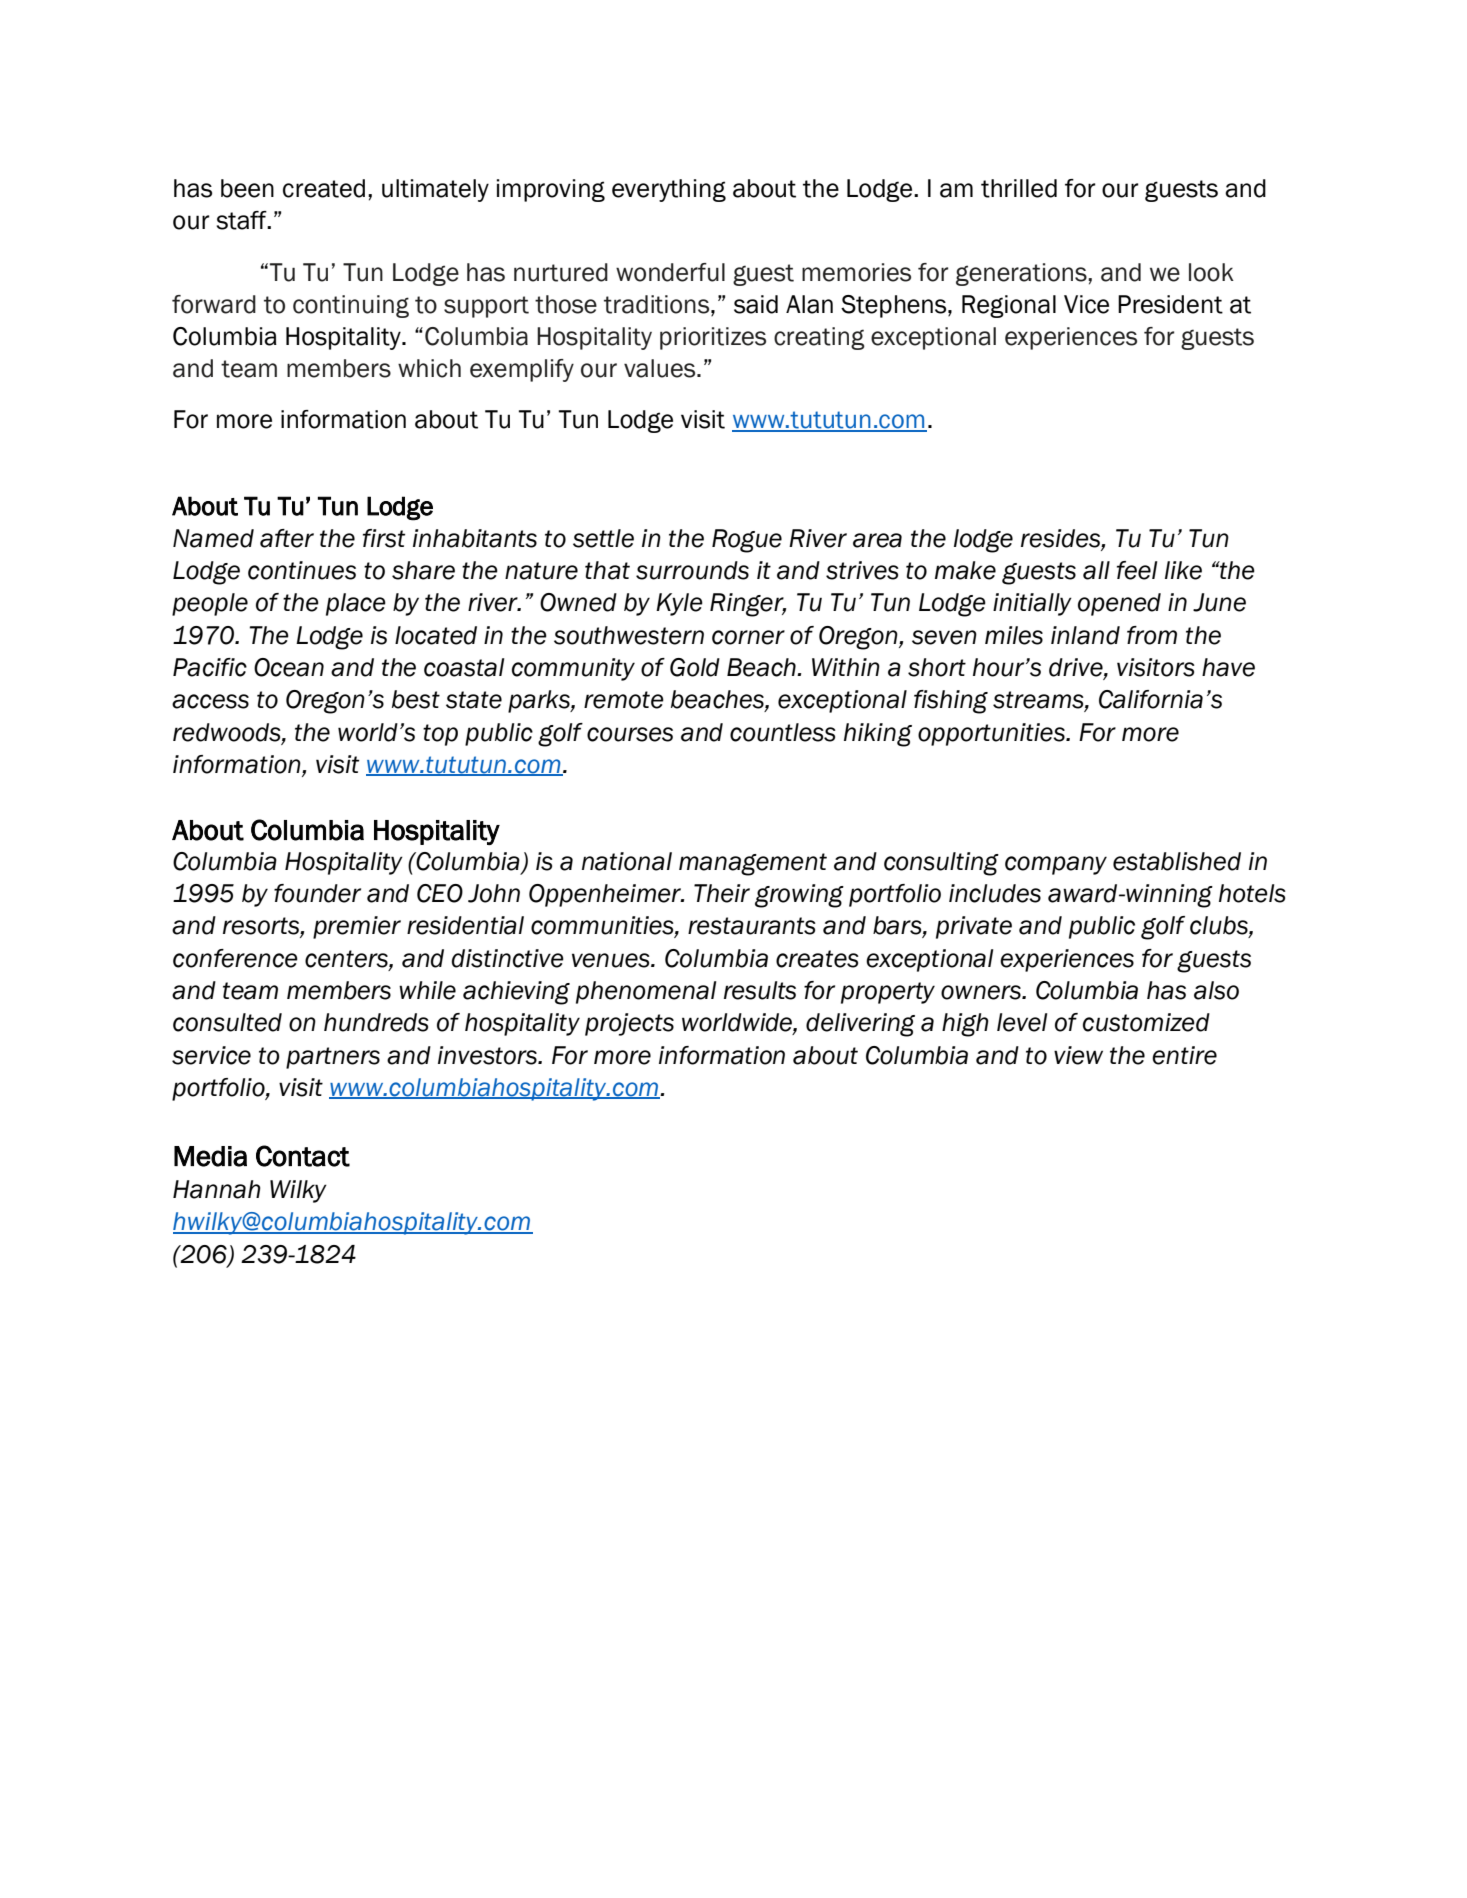  I want to click on projects, so click(629, 1024).
